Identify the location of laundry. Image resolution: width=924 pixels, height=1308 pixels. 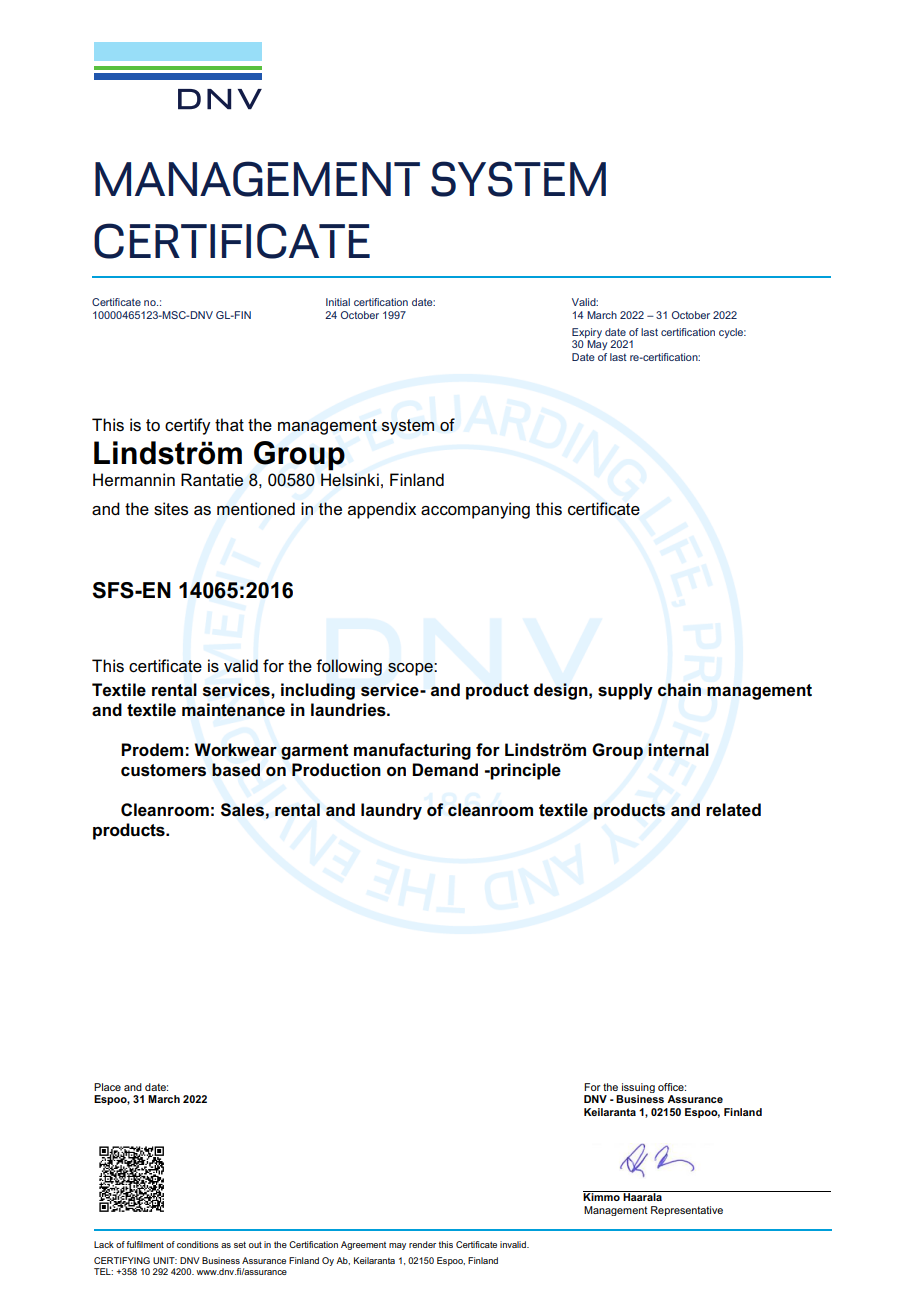
(391, 811).
